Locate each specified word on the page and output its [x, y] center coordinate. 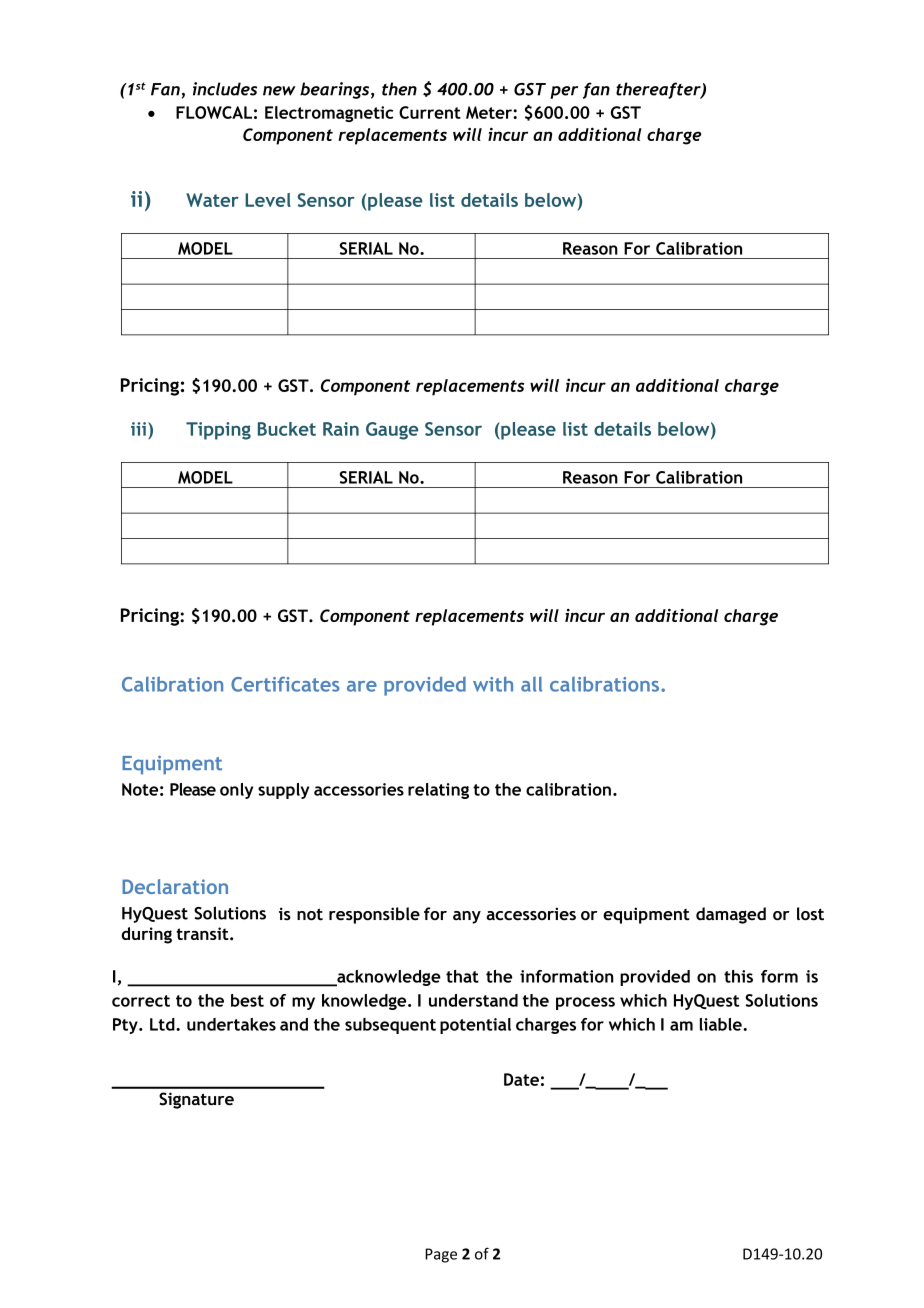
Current [430, 112]
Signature [196, 1100]
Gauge [392, 431]
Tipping [218, 431]
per [564, 92]
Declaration [175, 886]
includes [225, 89]
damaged [731, 915]
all [531, 684]
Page [441, 1255]
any [467, 917]
